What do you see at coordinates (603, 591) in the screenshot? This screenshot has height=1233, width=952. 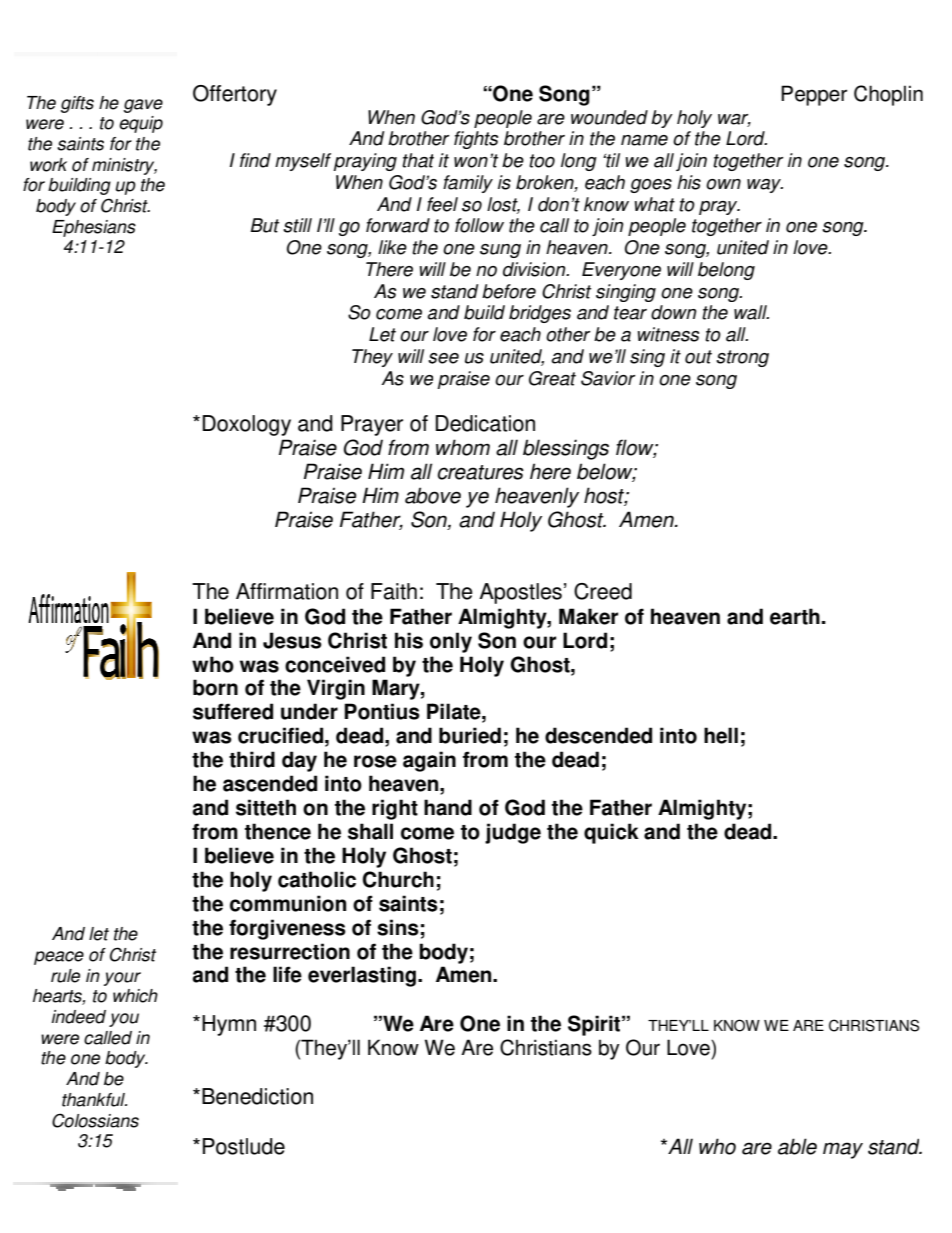 I see `Creed` at bounding box center [603, 591].
